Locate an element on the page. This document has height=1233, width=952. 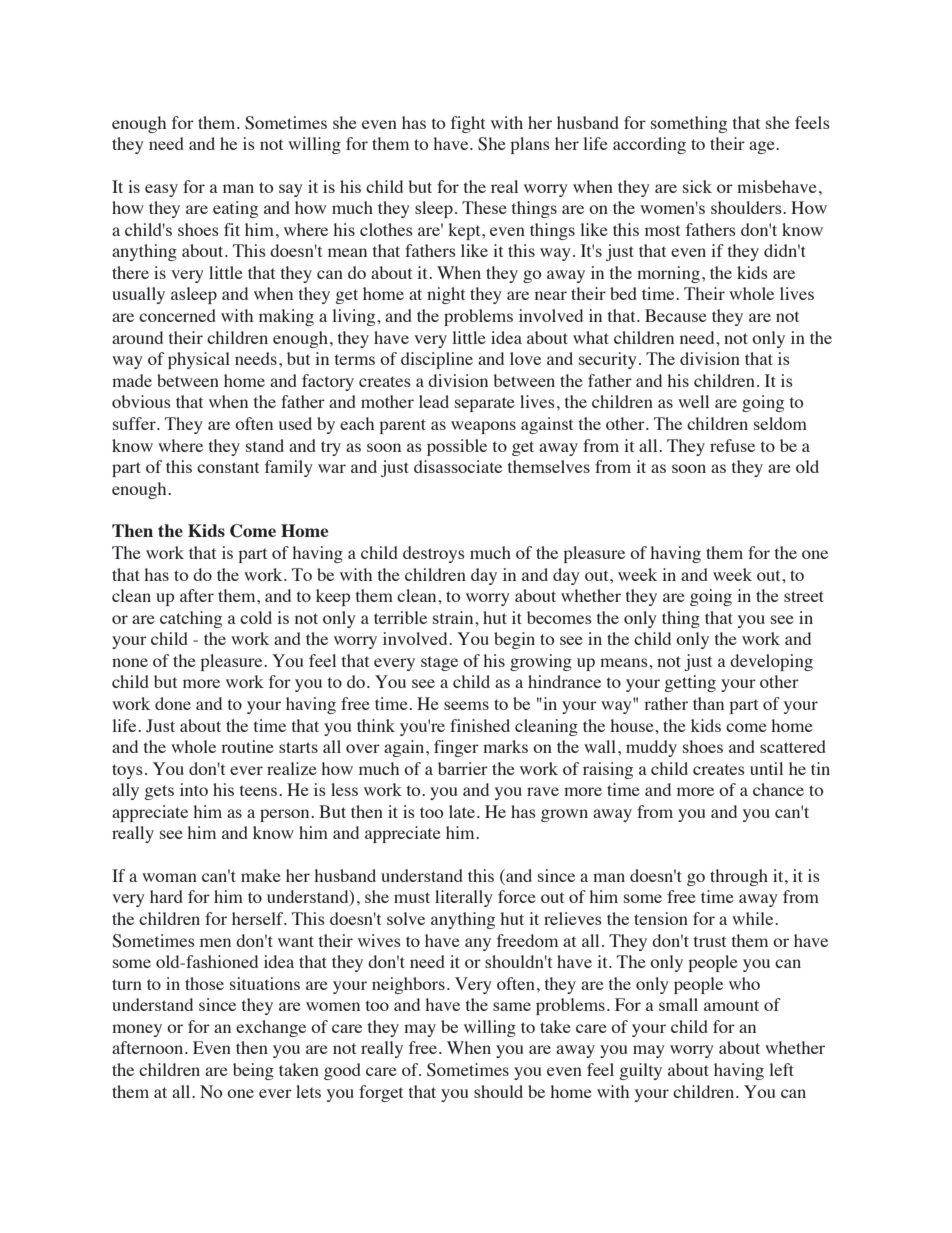
until is located at coordinates (766, 768).
